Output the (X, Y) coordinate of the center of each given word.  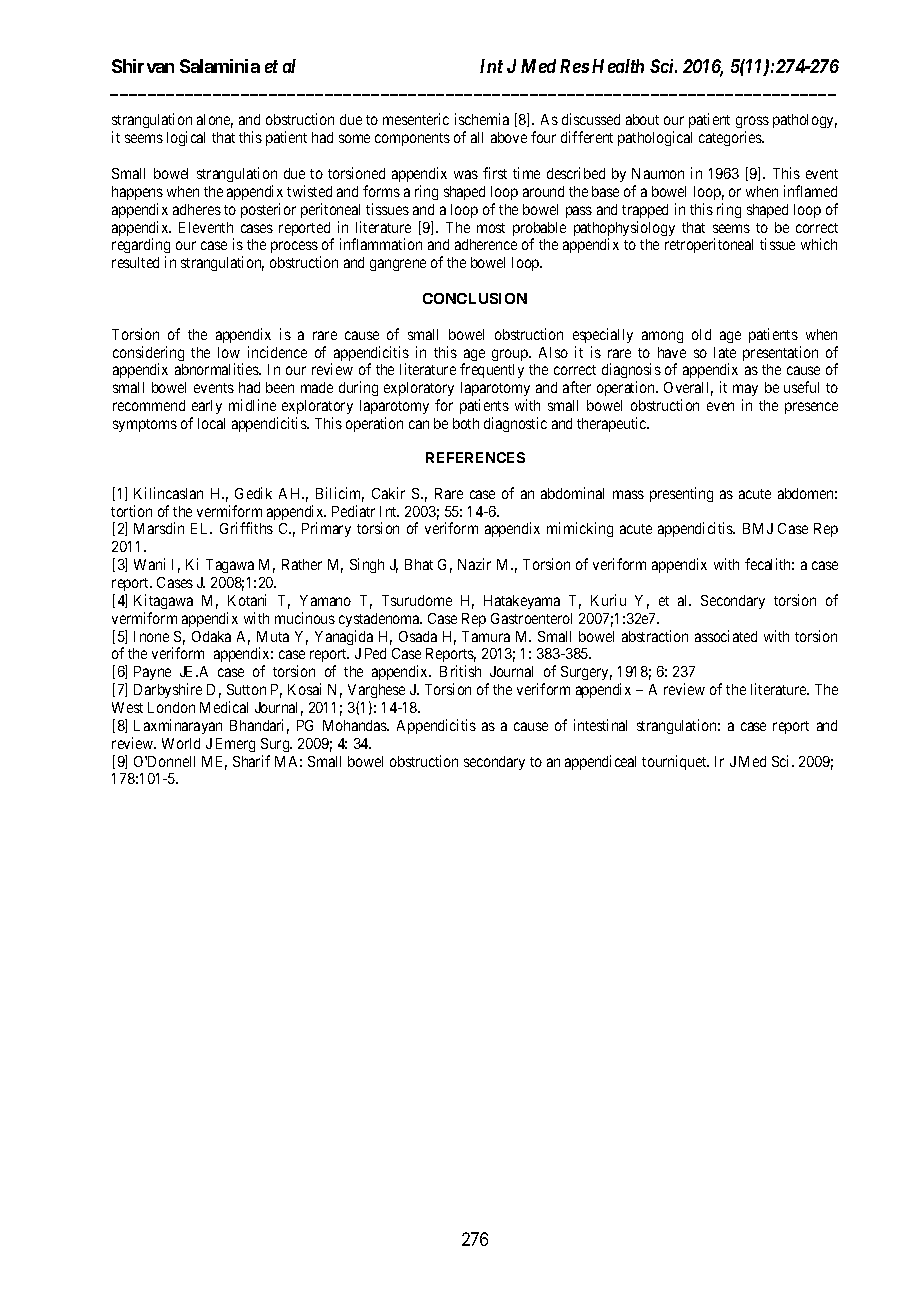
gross (752, 124)
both (466, 423)
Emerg (235, 745)
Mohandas (355, 725)
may (745, 392)
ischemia (482, 119)
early (207, 407)
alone (215, 121)
